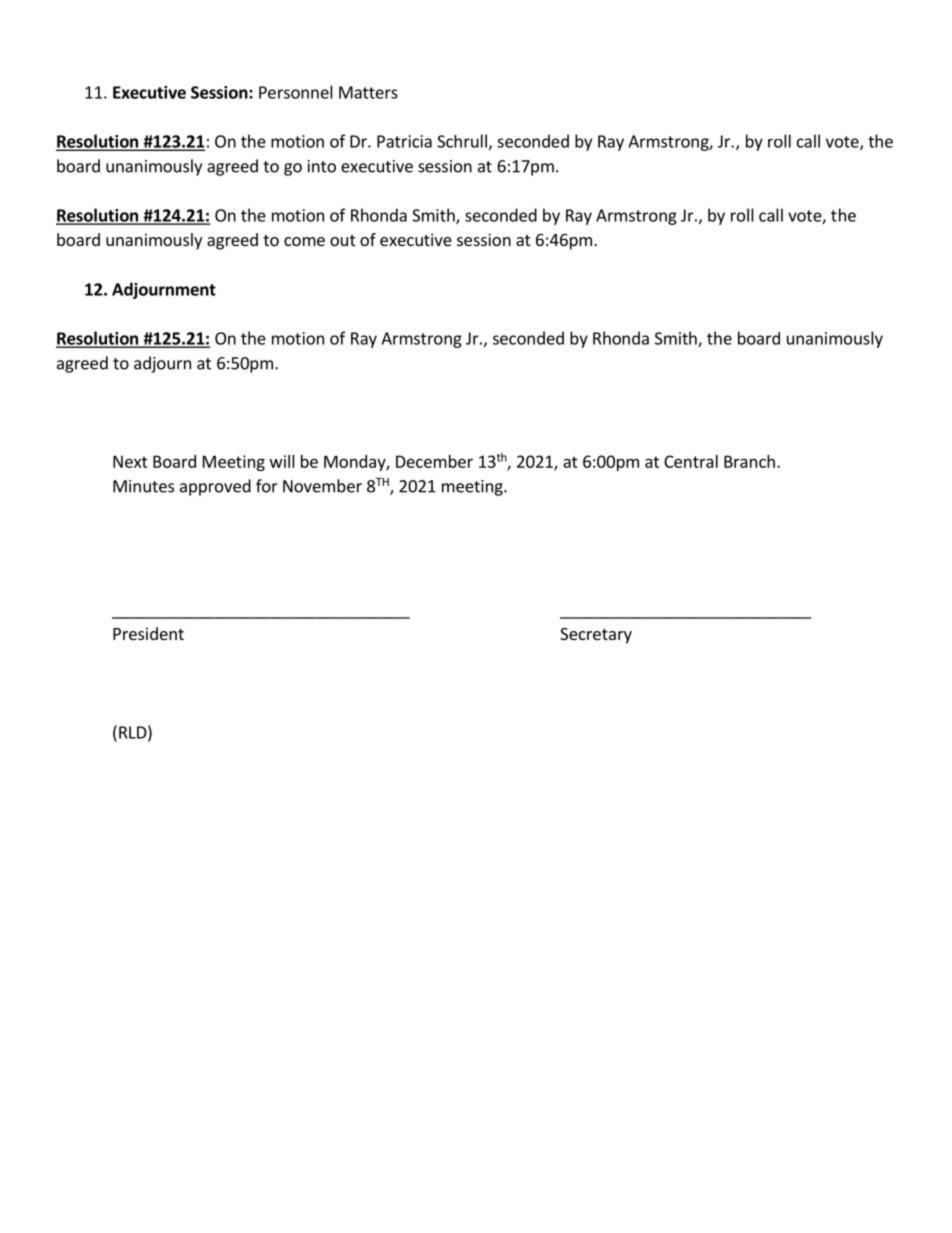 The height and width of the screenshot is (1233, 952). What do you see at coordinates (296, 92) in the screenshot?
I see `Personnel` at bounding box center [296, 92].
